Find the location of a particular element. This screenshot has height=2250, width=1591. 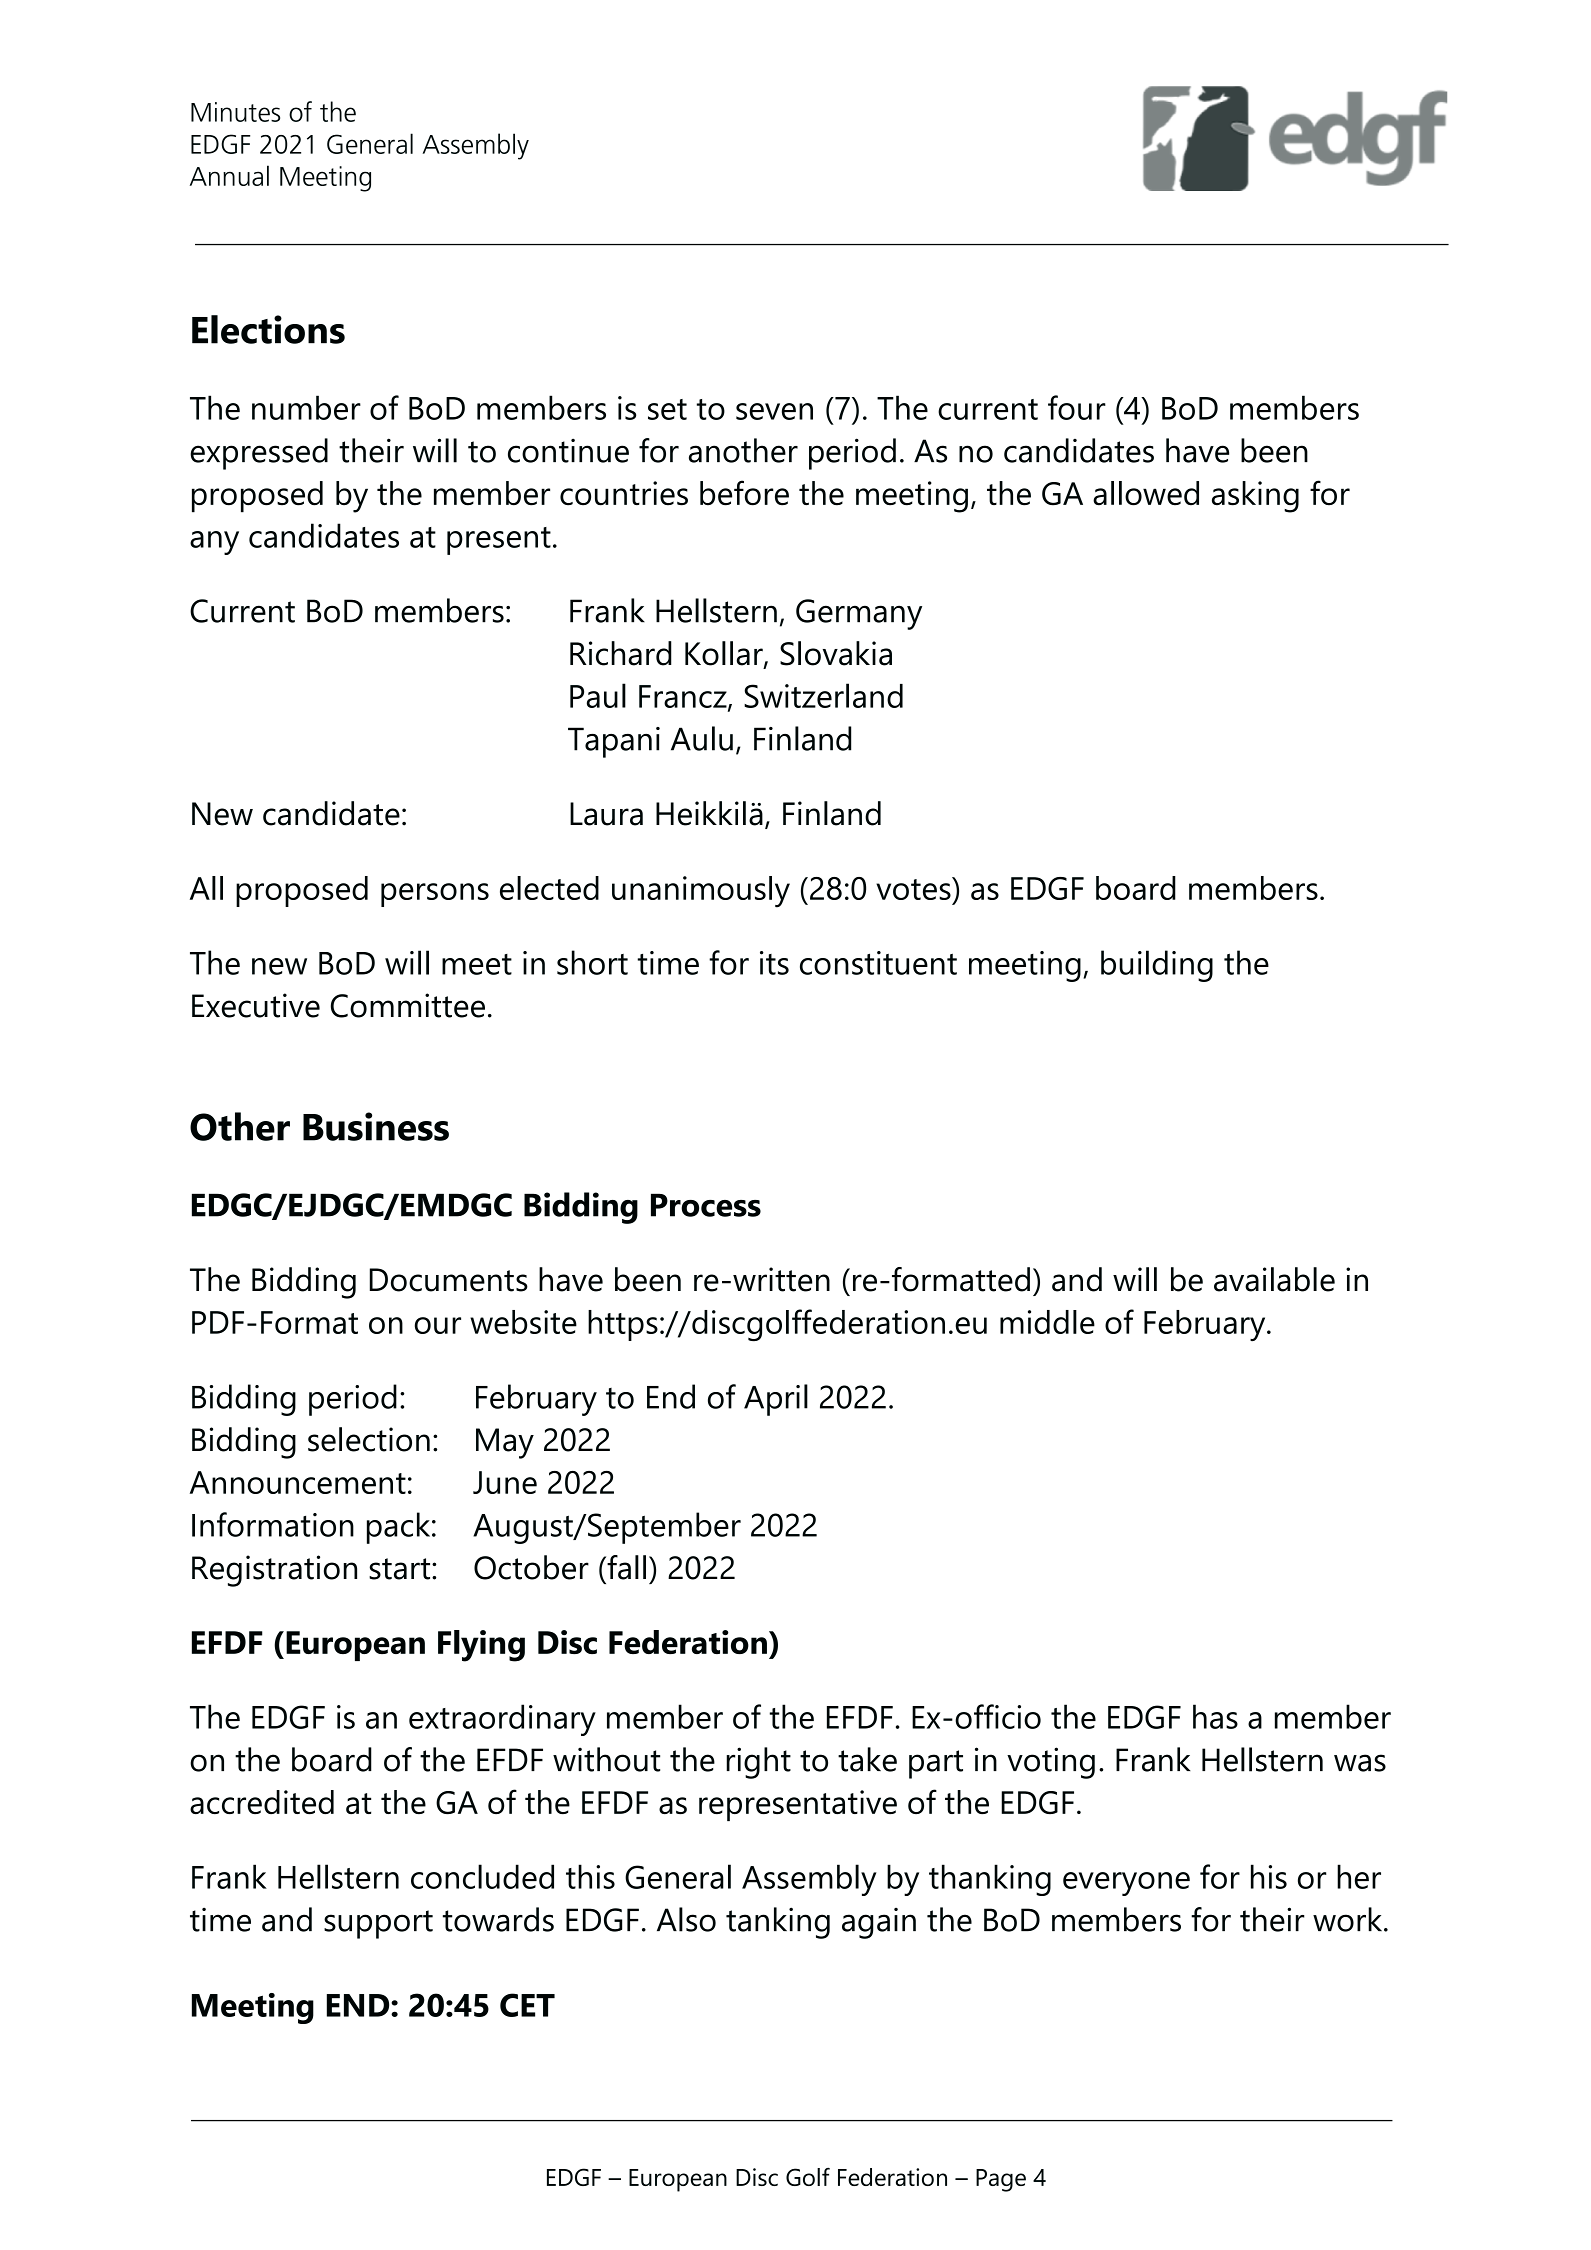

asking is located at coordinates (1255, 497).
